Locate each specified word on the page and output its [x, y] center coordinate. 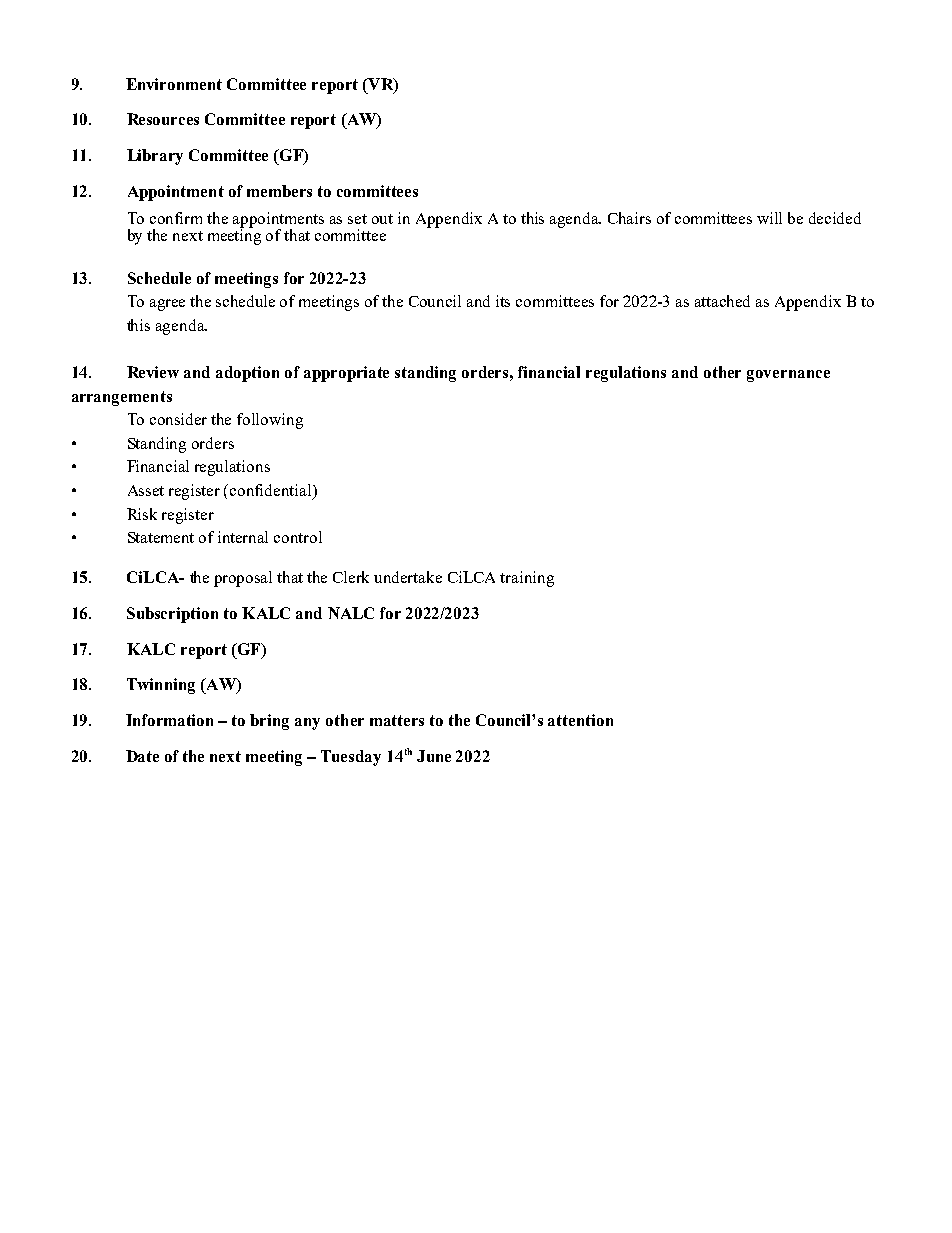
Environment [174, 84]
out [382, 219]
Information [169, 720]
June [434, 756]
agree [167, 305]
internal [243, 537]
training [527, 579]
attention [580, 720]
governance [788, 376]
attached [722, 301]
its [503, 301]
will [769, 218]
